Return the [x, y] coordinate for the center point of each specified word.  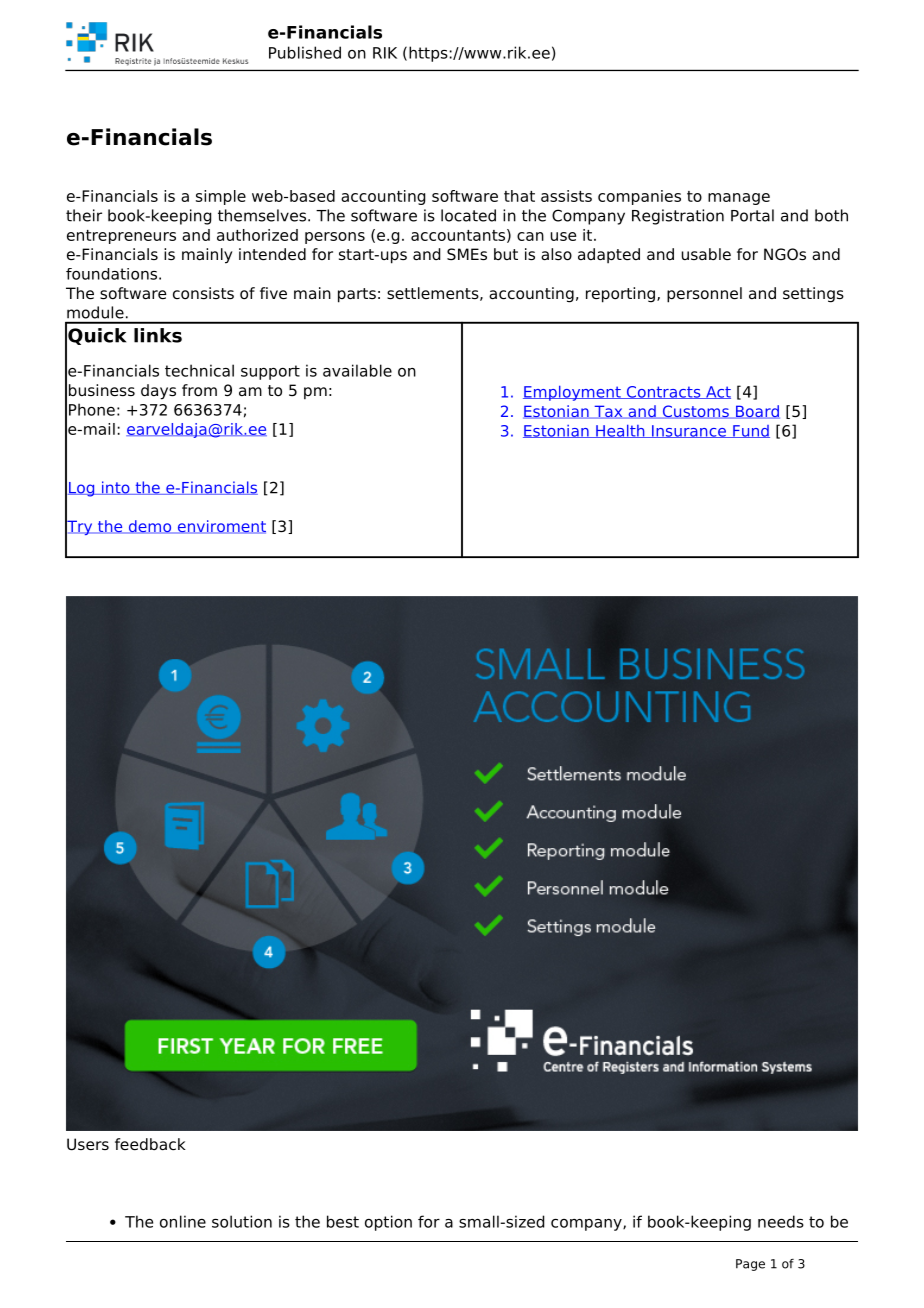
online [183, 1221]
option [388, 1223]
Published [305, 52]
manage [739, 199]
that [519, 196]
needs [781, 1221]
